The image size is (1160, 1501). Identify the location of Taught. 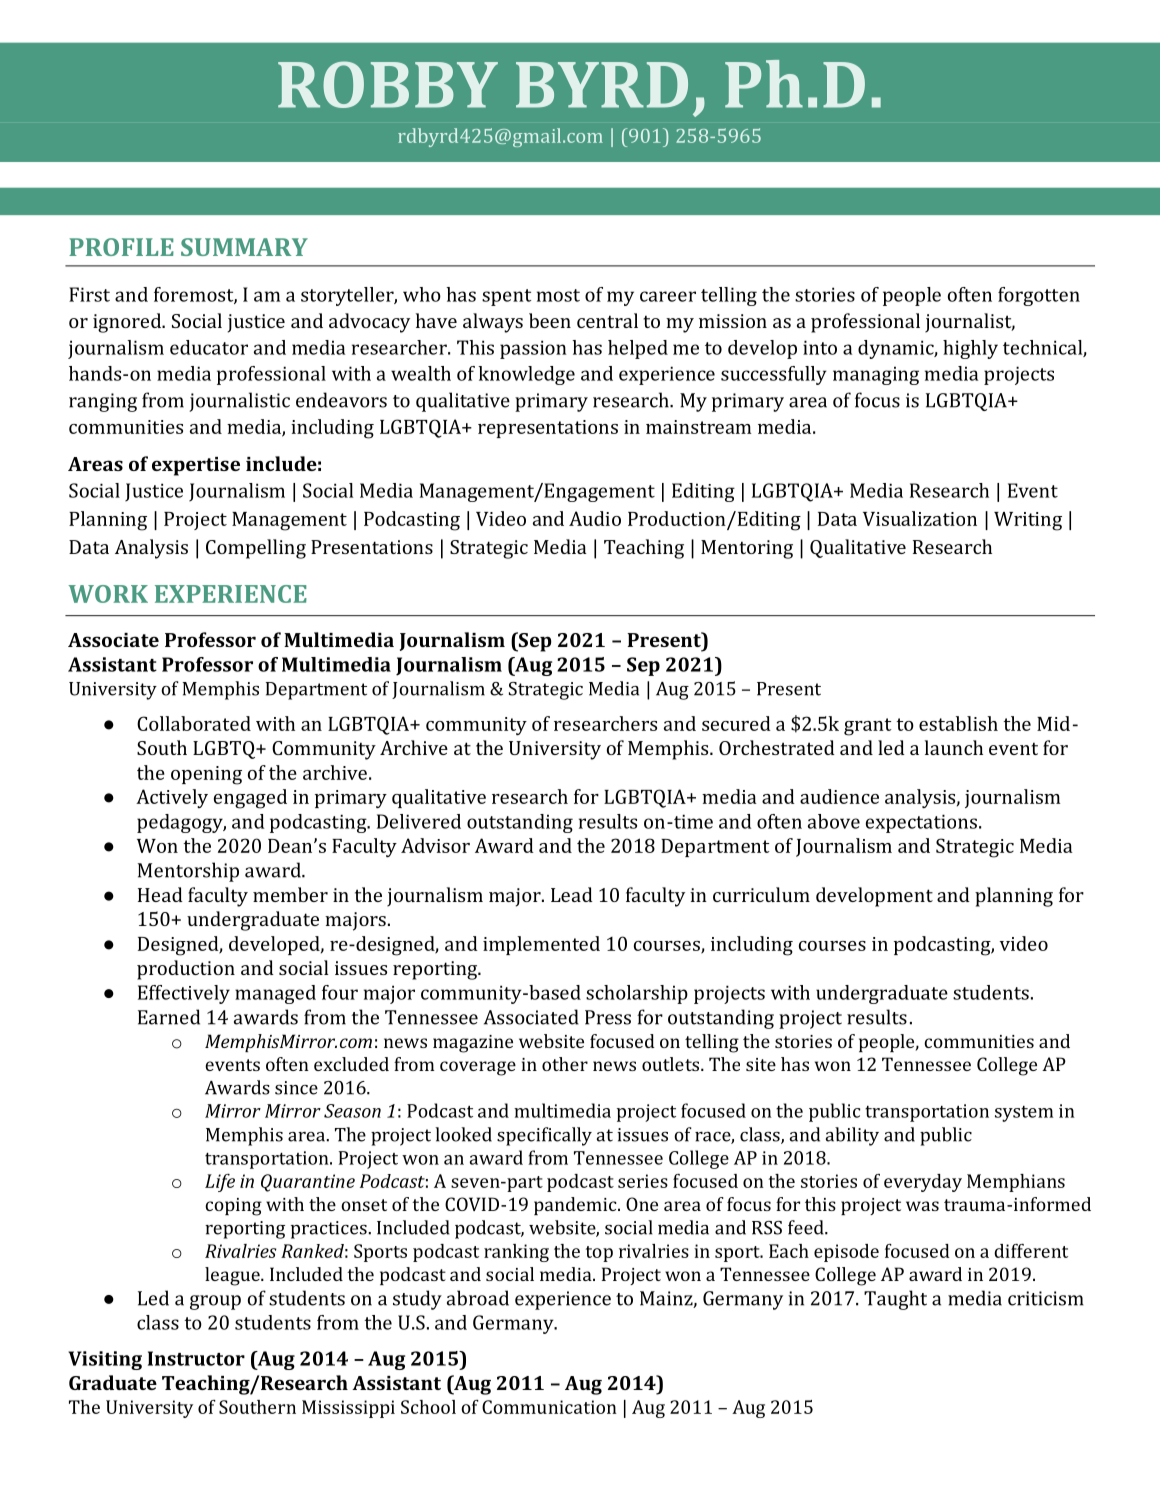
(895, 1300).
